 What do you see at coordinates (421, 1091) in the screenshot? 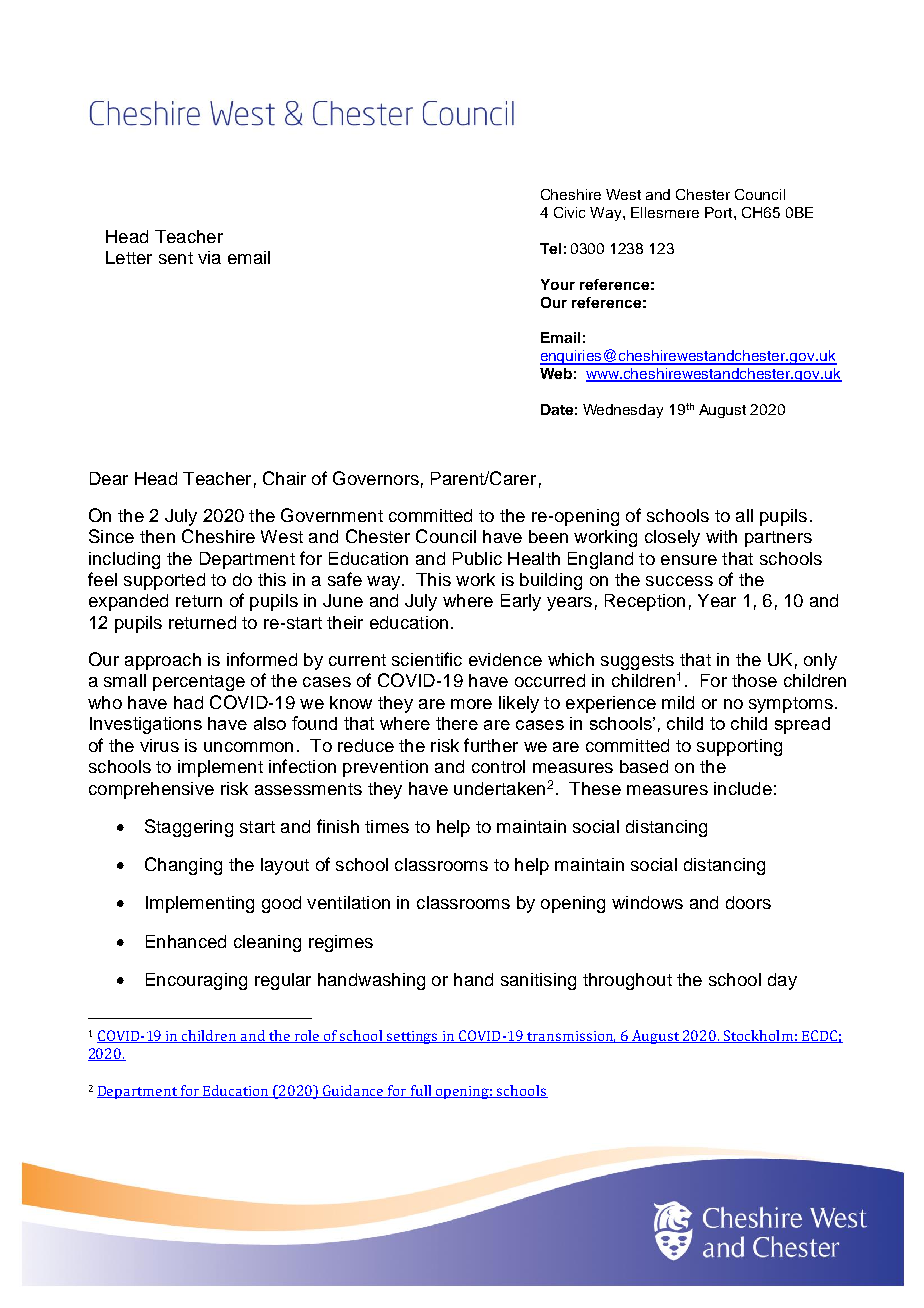
I see `full` at bounding box center [421, 1091].
